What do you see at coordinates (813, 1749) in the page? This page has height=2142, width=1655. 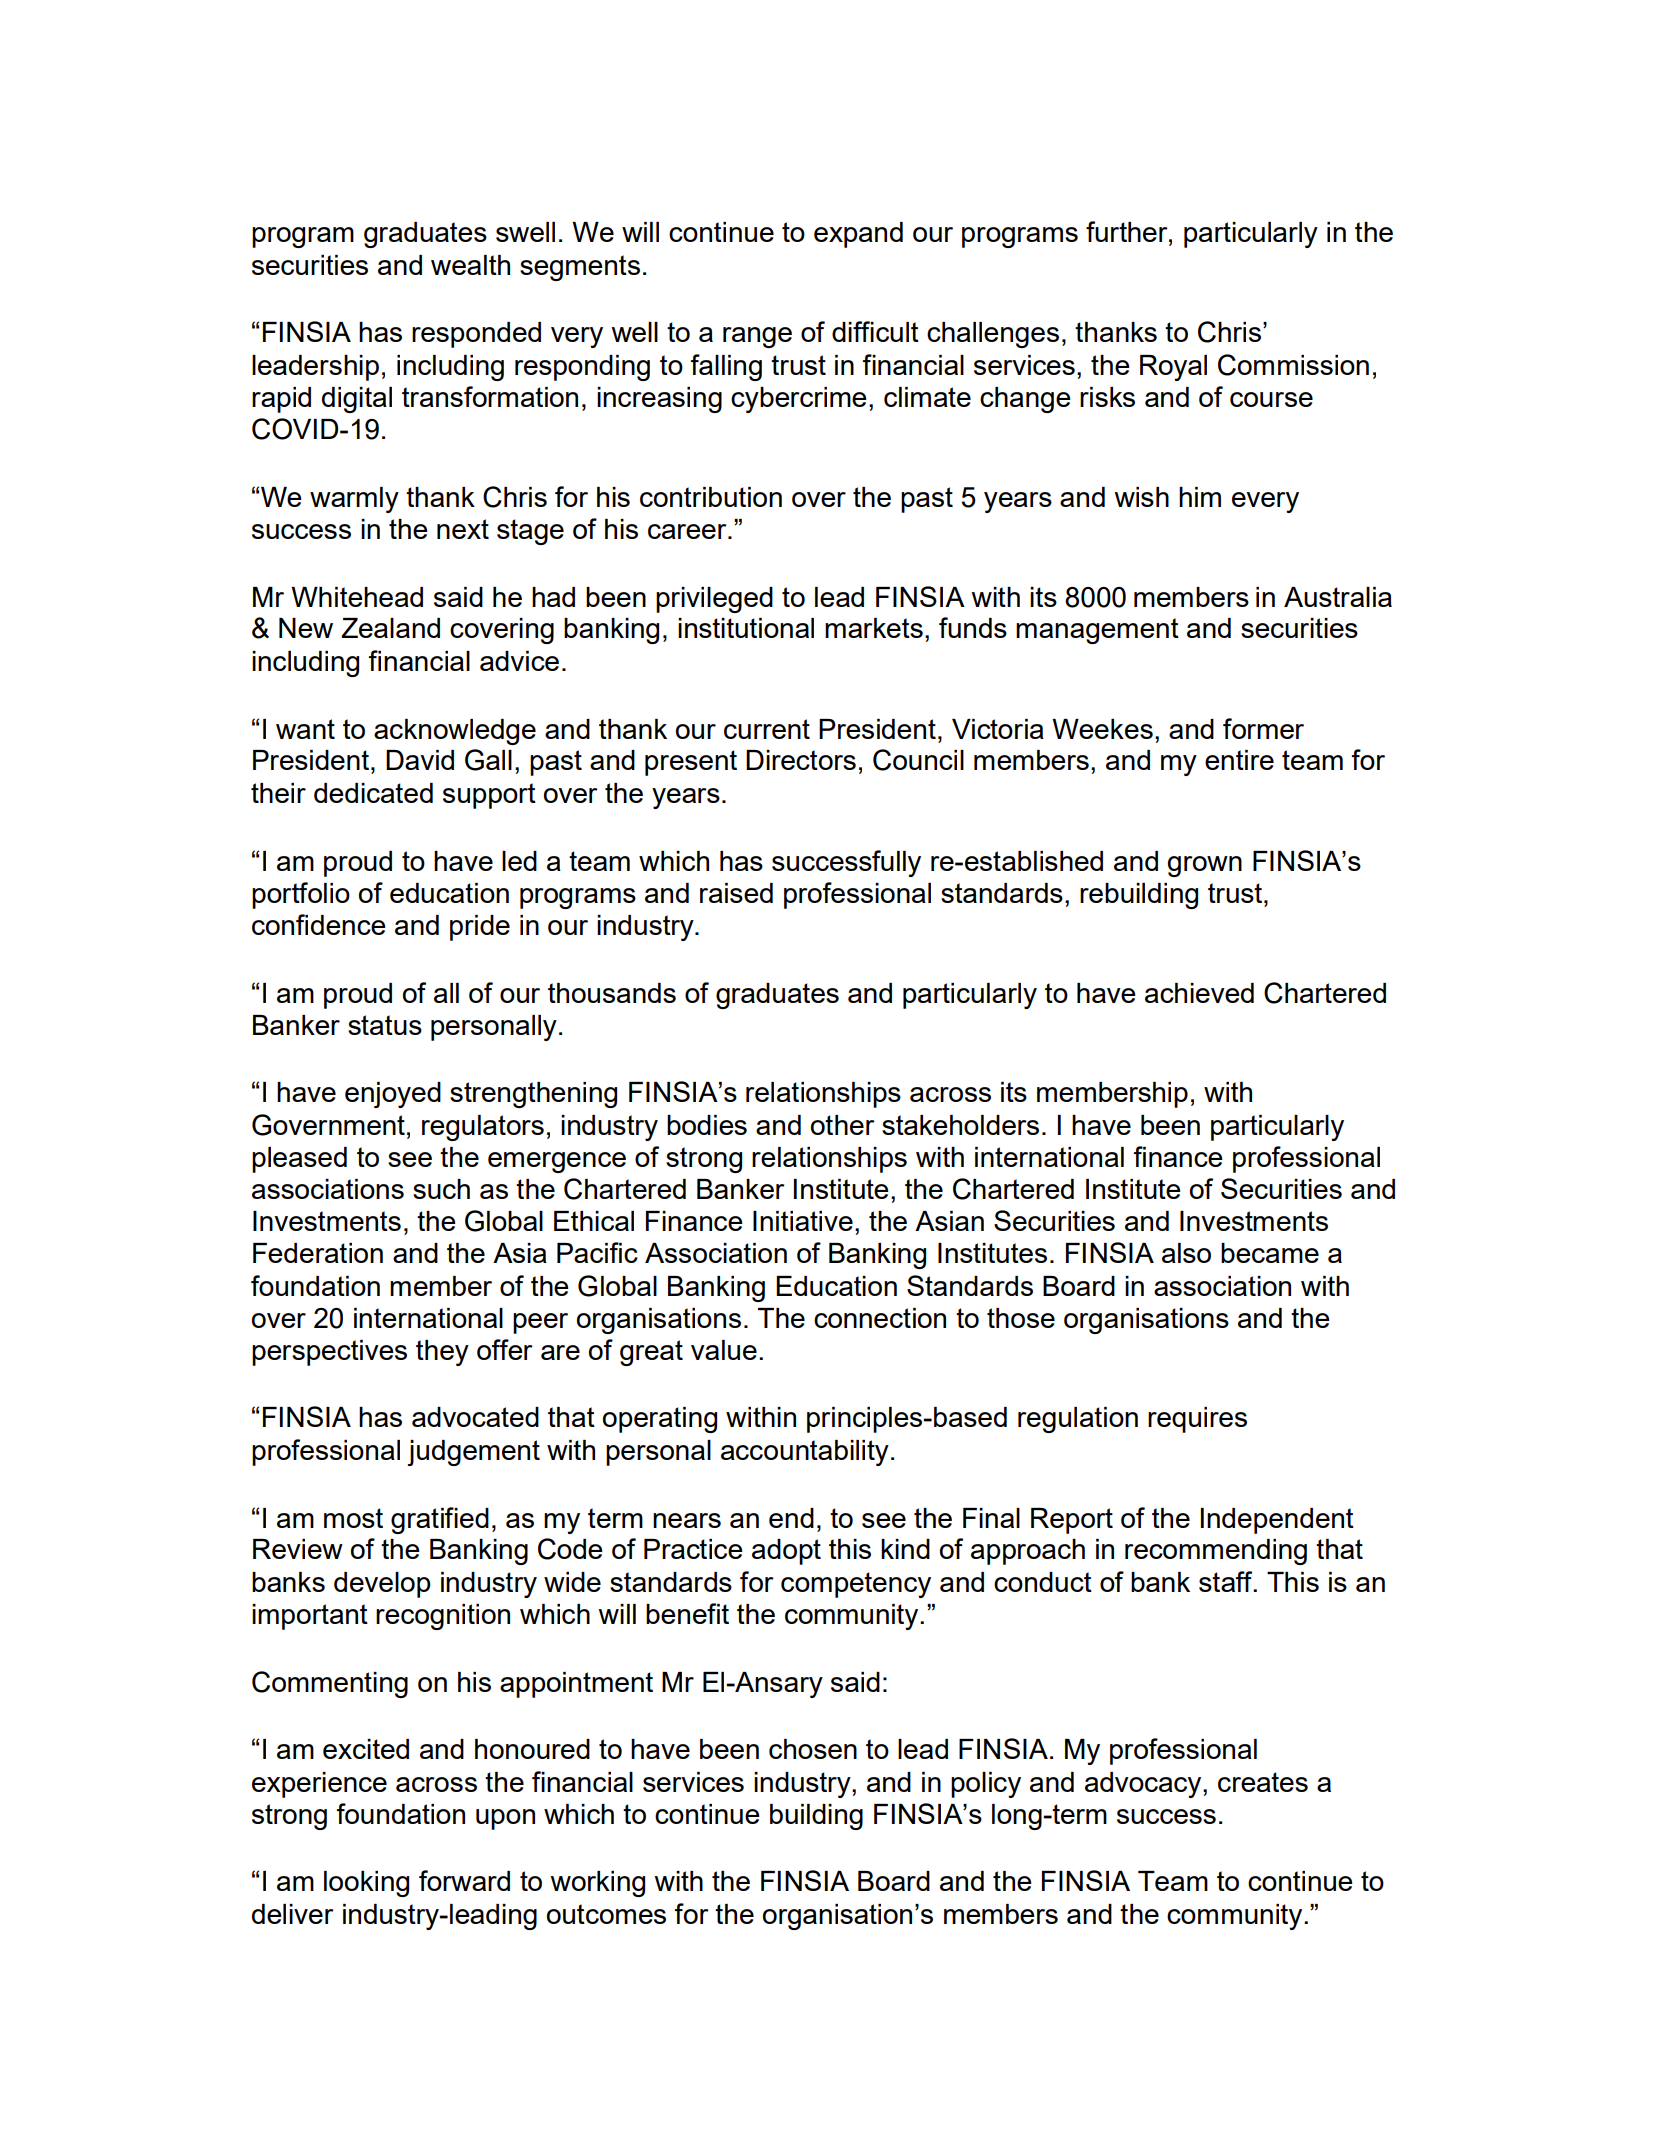 I see `chosen` at bounding box center [813, 1749].
